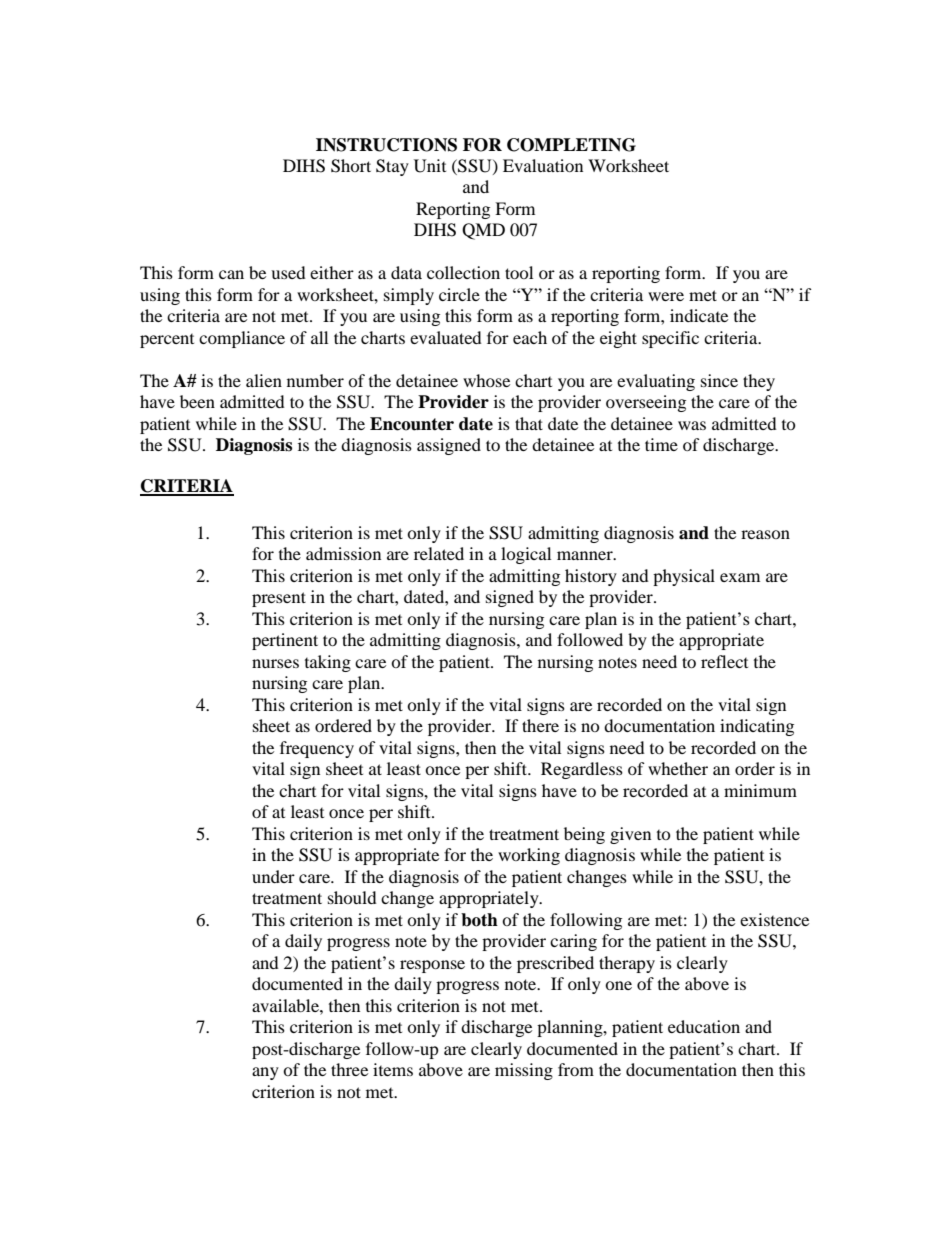 This page has height=1233, width=952. Describe the element at coordinates (273, 876) in the page. I see `under` at that location.
